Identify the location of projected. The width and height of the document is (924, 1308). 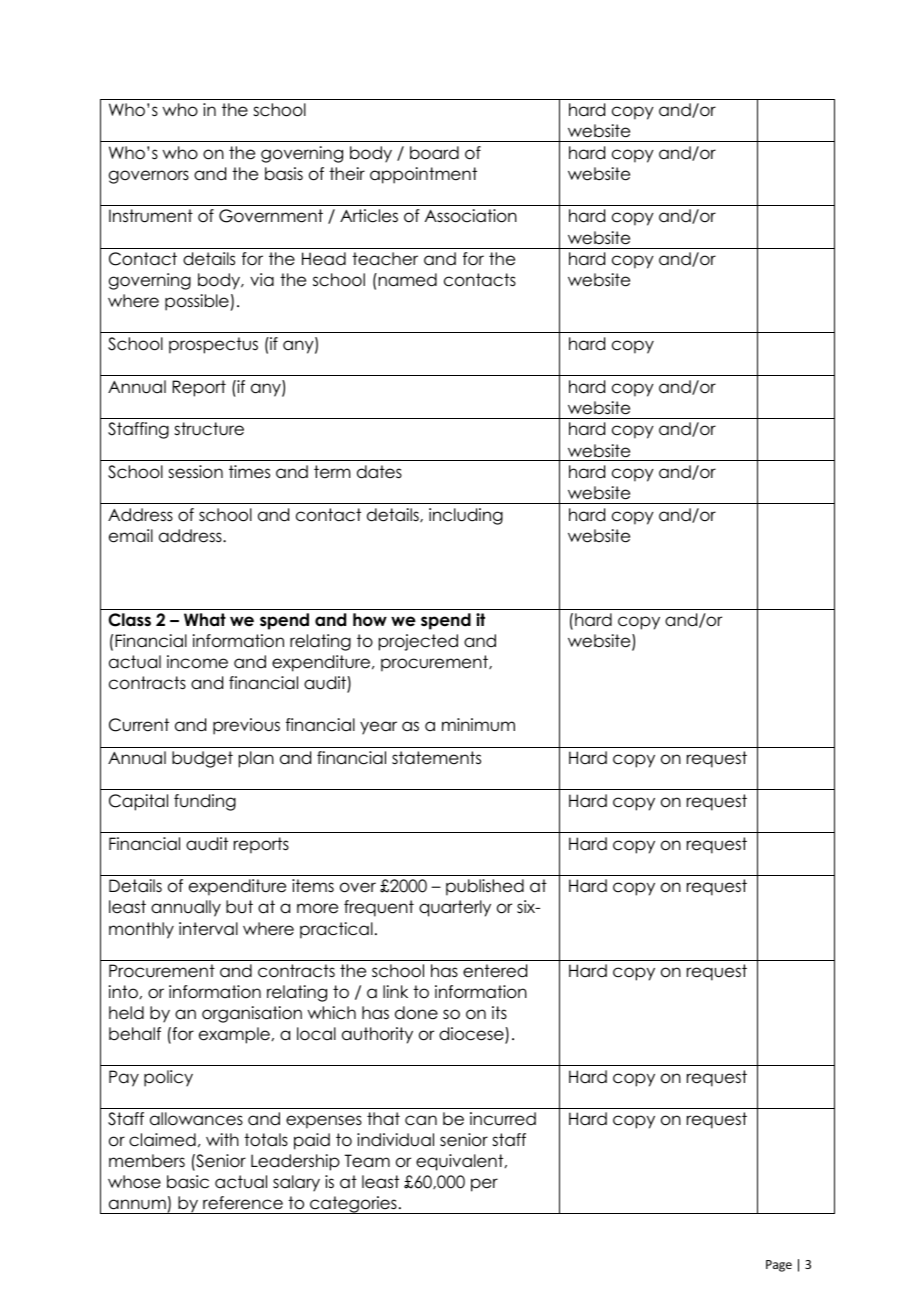
(418, 642).
